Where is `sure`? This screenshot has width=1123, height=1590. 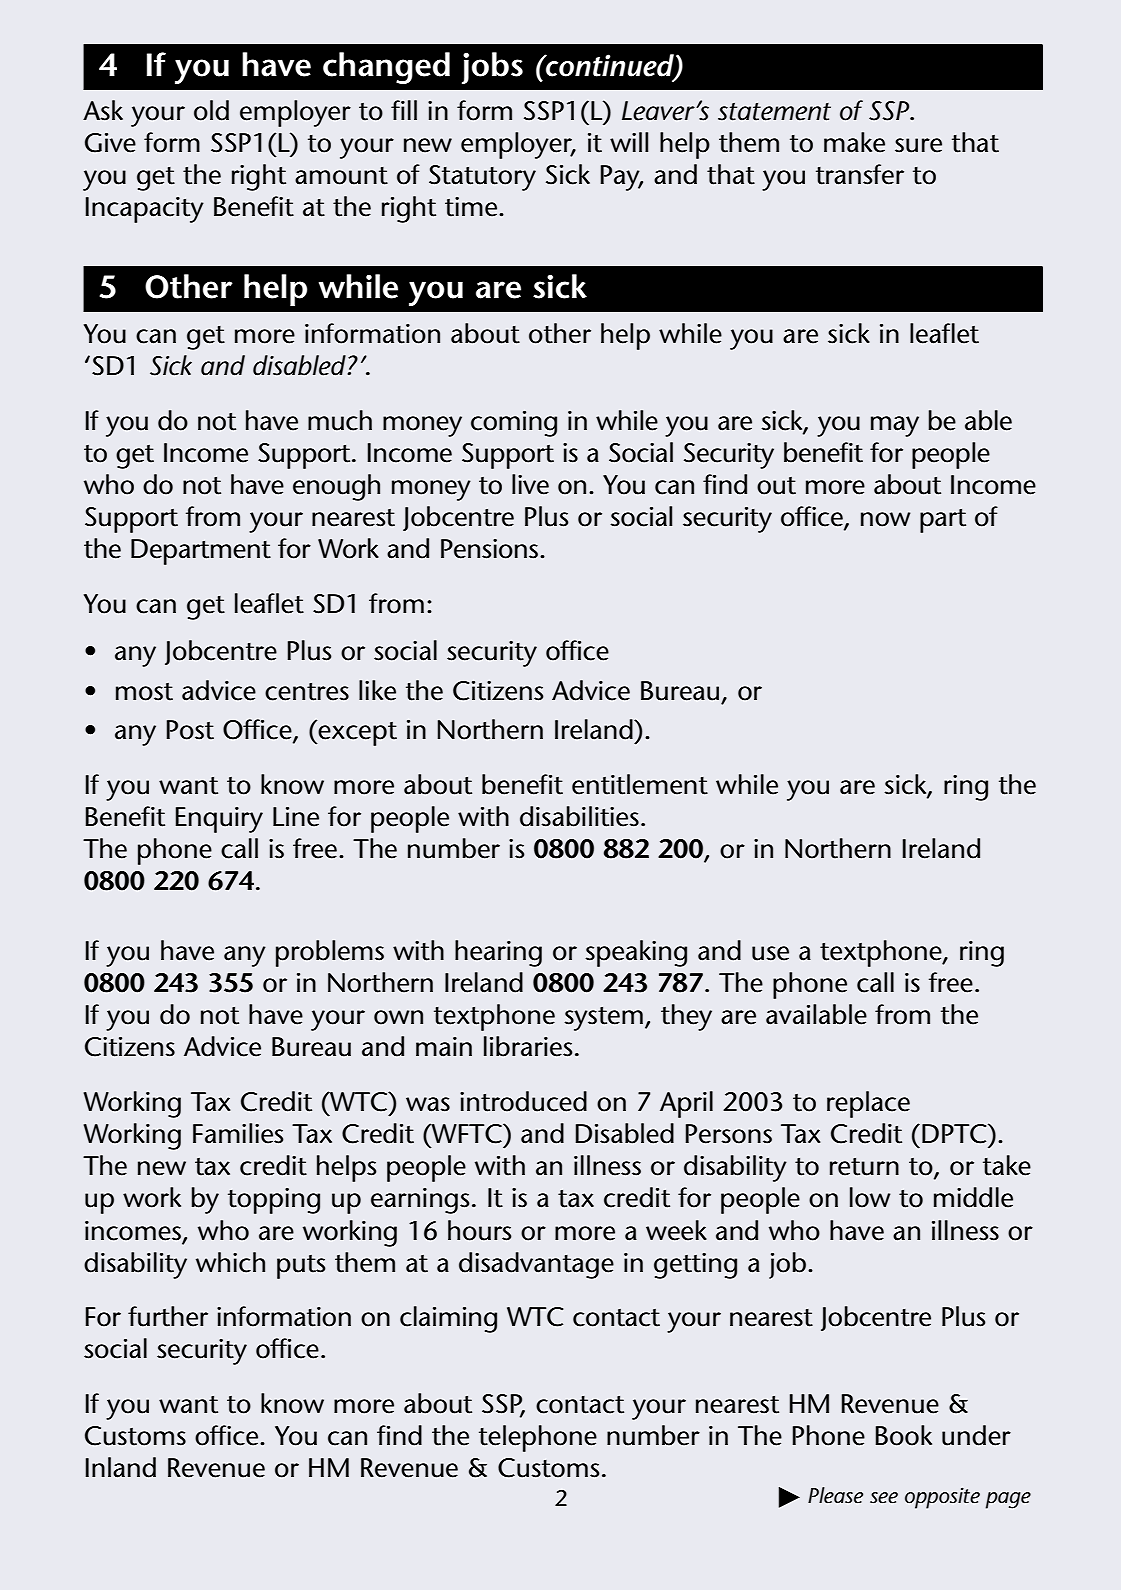 sure is located at coordinates (918, 145).
